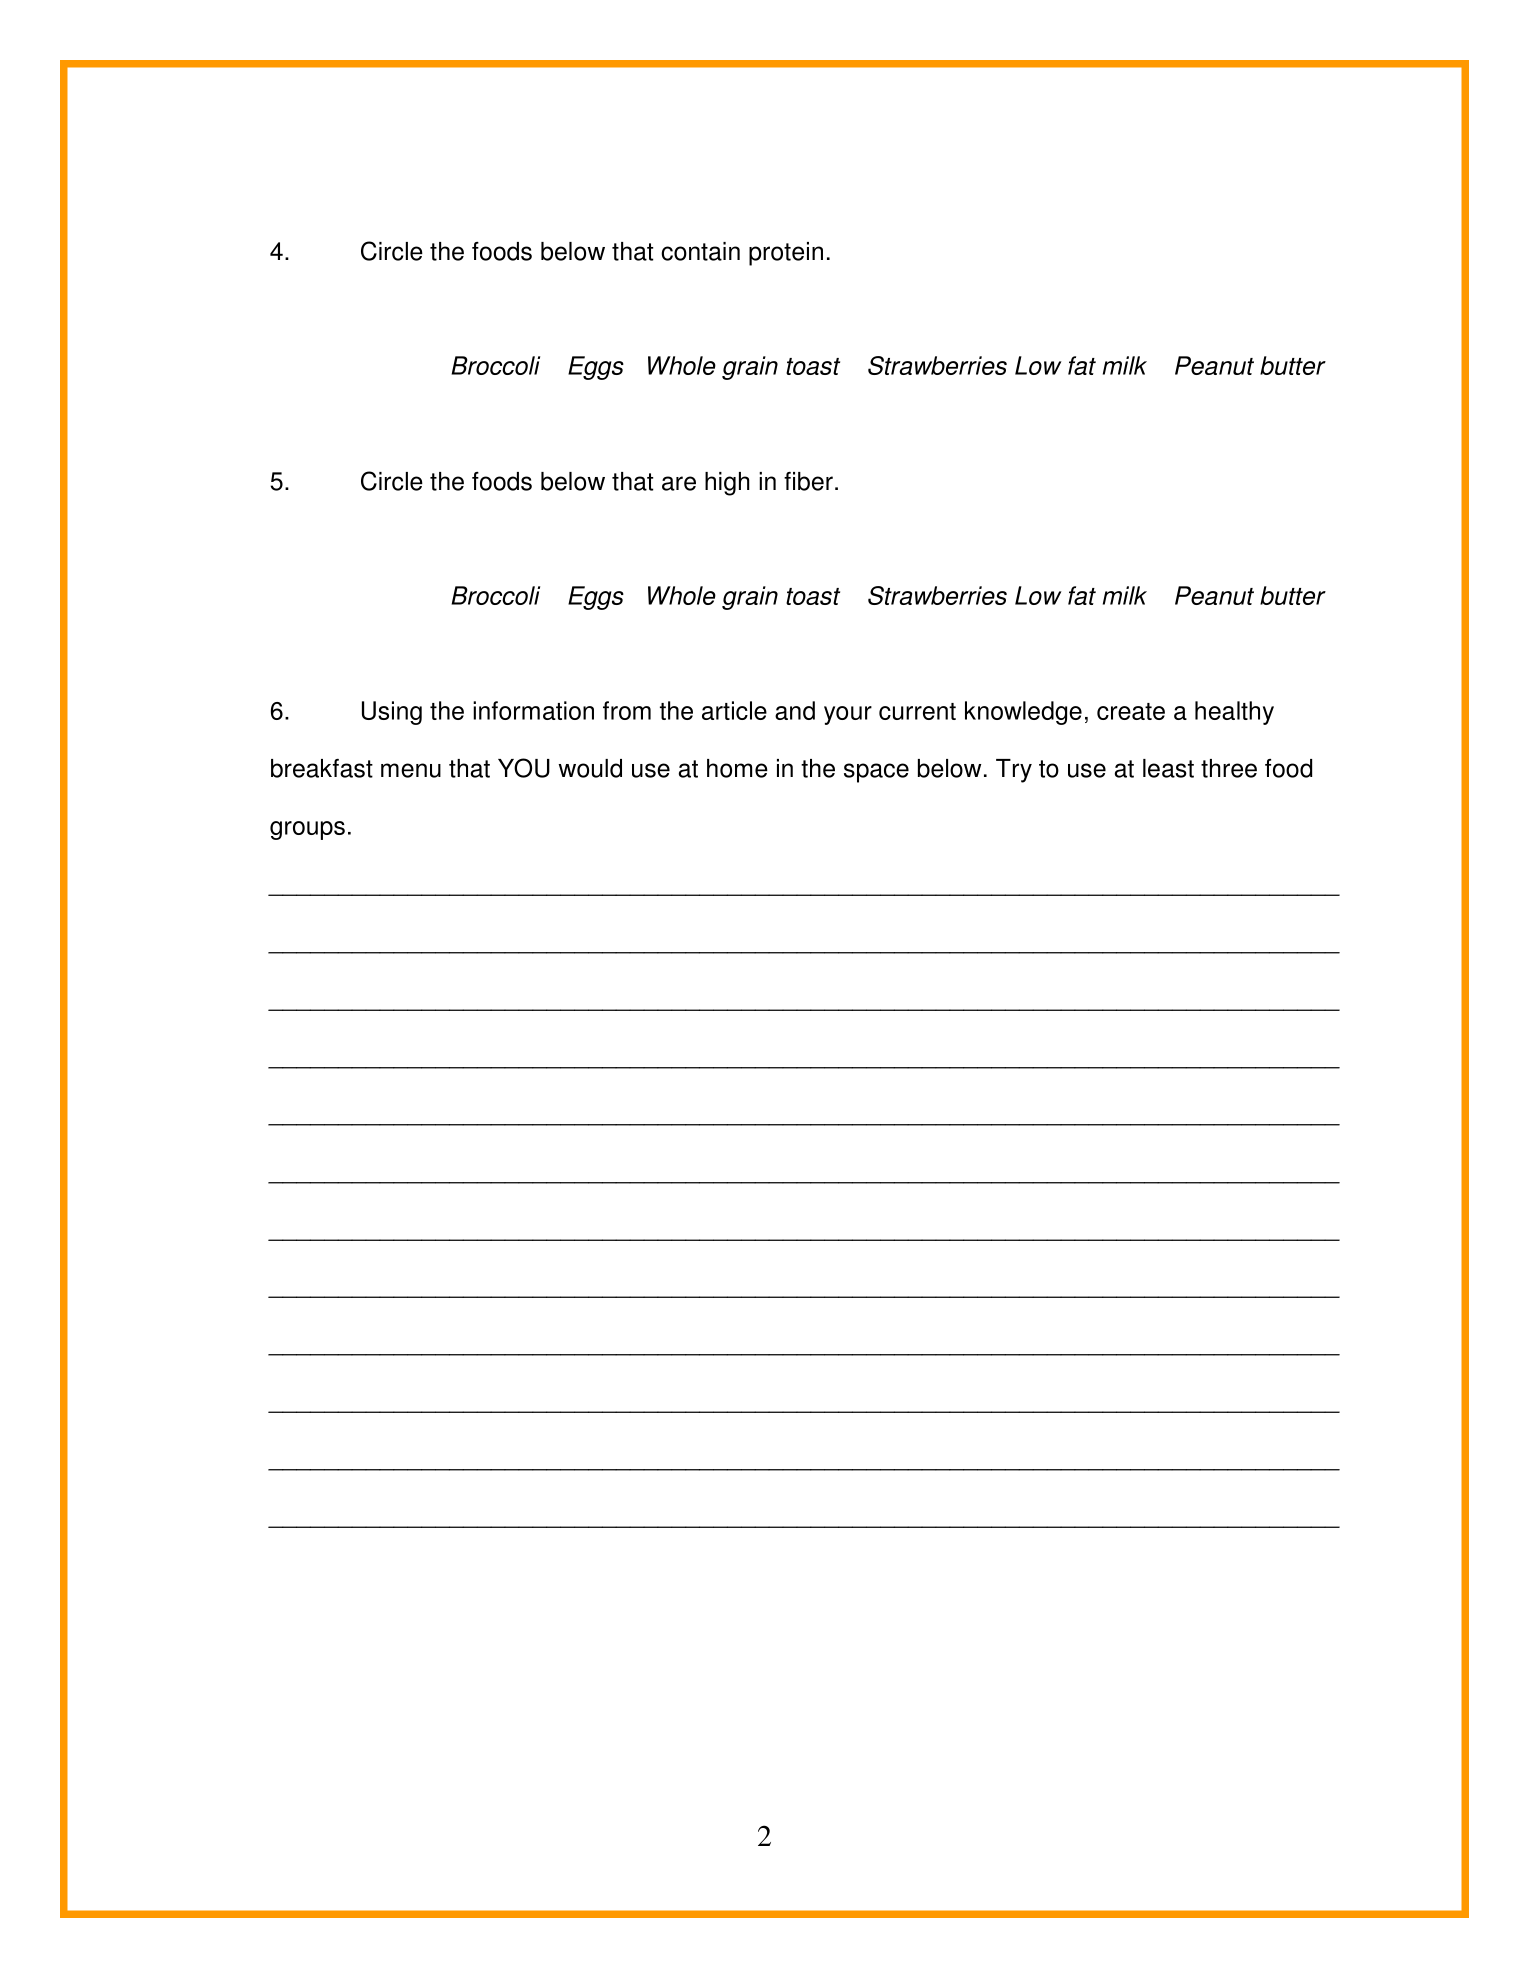 The height and width of the document is (1978, 1529). Describe the element at coordinates (808, 481) in the document. I see `fiber` at that location.
